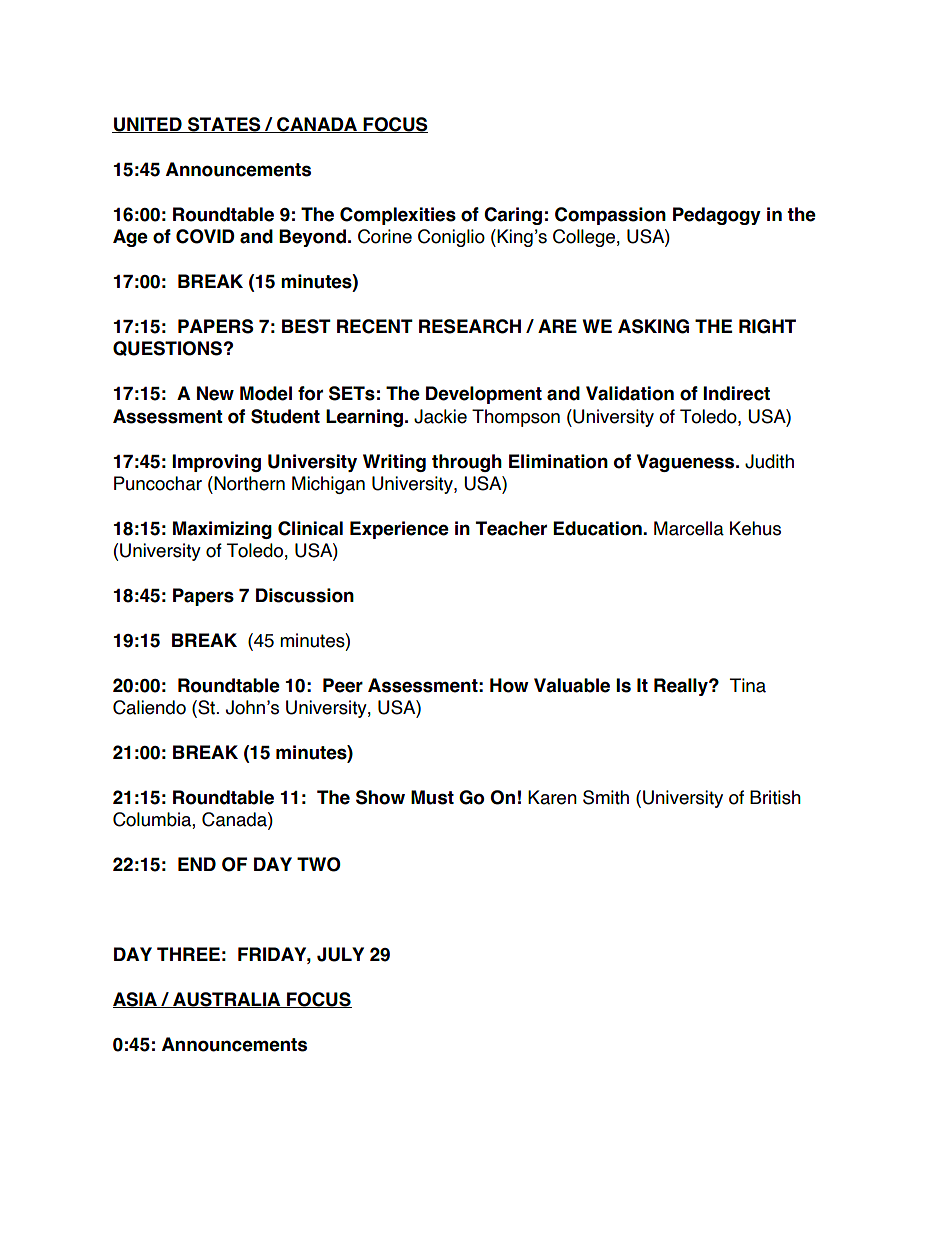 Image resolution: width=952 pixels, height=1233 pixels. I want to click on Complexities, so click(398, 216).
